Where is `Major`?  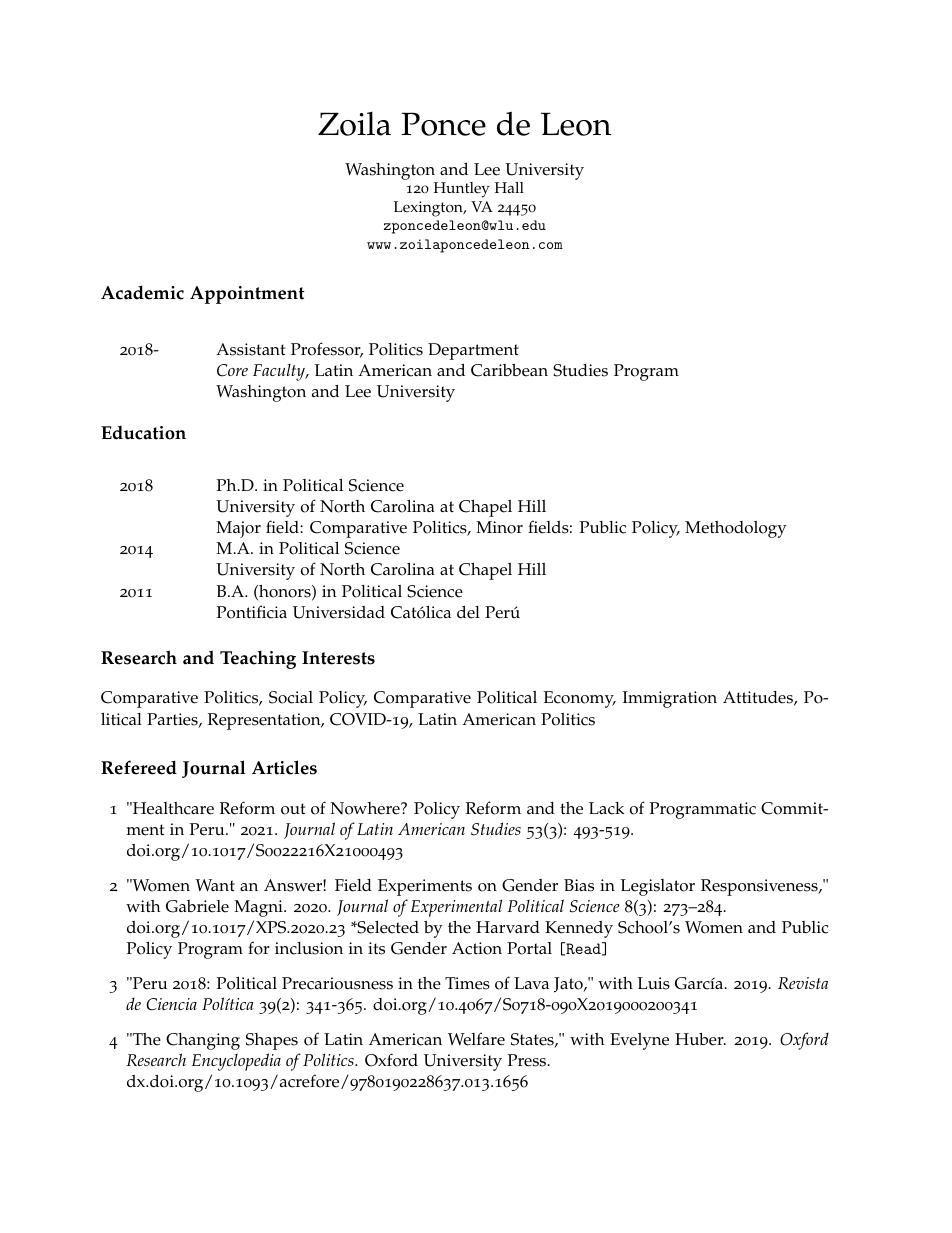
Major is located at coordinates (238, 529).
